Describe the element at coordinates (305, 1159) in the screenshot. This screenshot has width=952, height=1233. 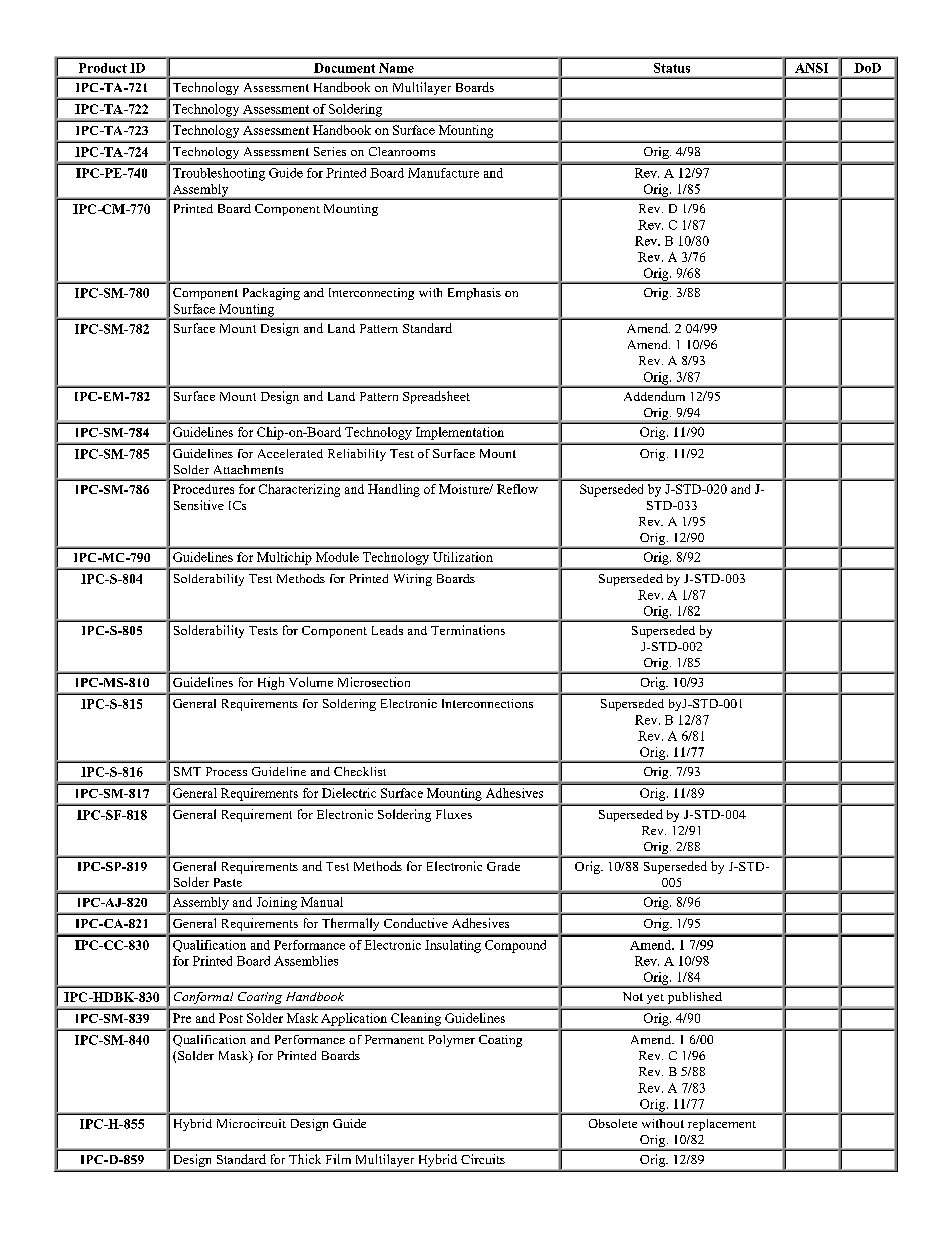
I see `Thick` at that location.
